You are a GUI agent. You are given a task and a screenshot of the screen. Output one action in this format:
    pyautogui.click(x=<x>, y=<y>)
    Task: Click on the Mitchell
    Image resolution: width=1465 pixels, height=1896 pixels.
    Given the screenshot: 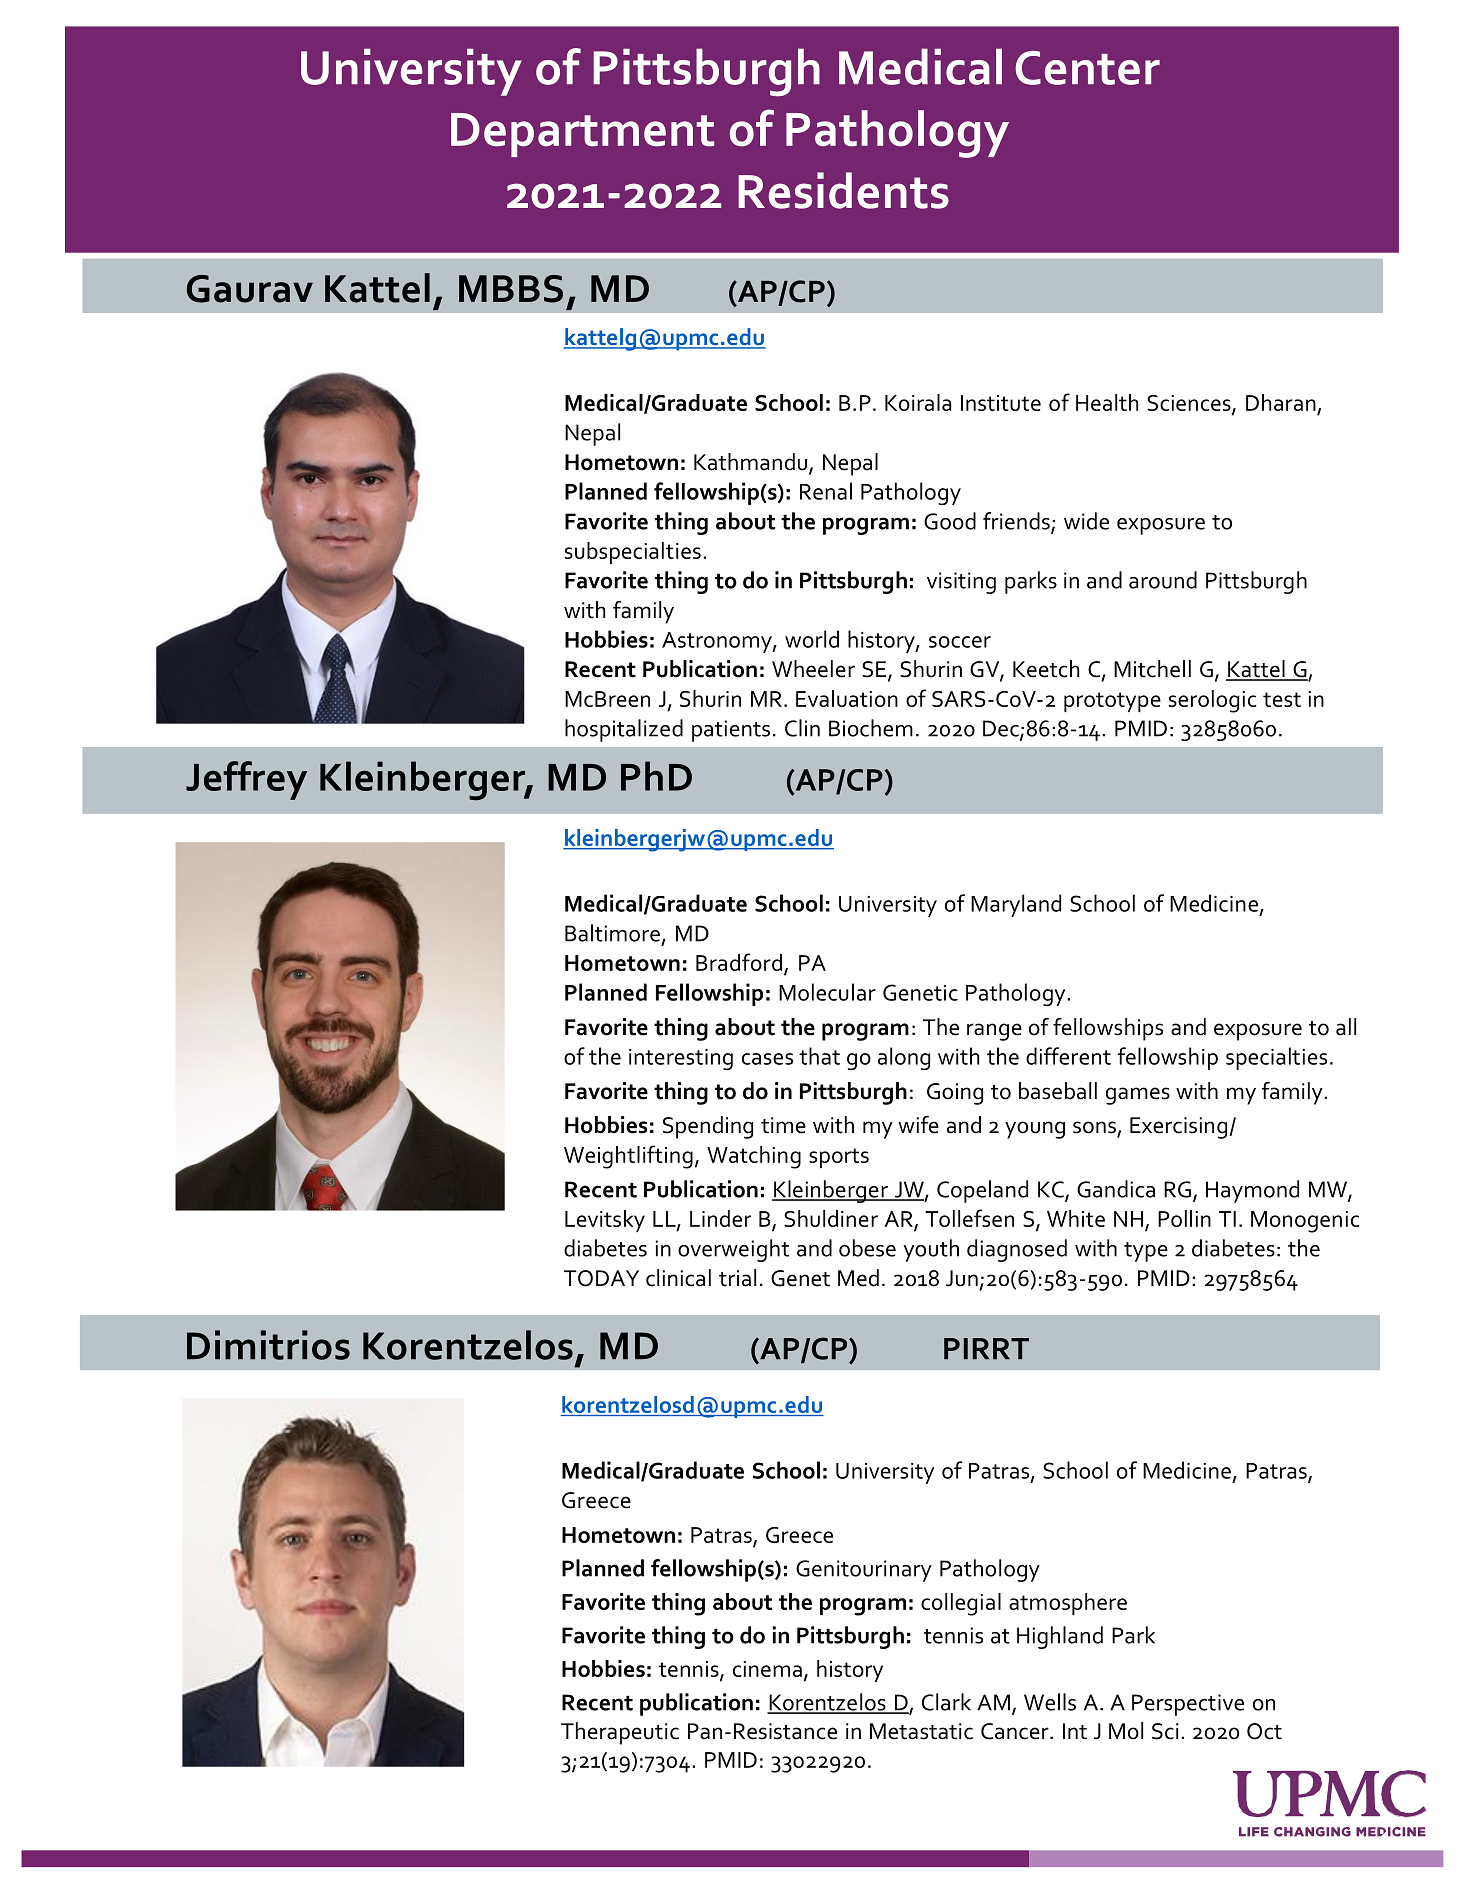 What is the action you would take?
    pyautogui.click(x=1152, y=669)
